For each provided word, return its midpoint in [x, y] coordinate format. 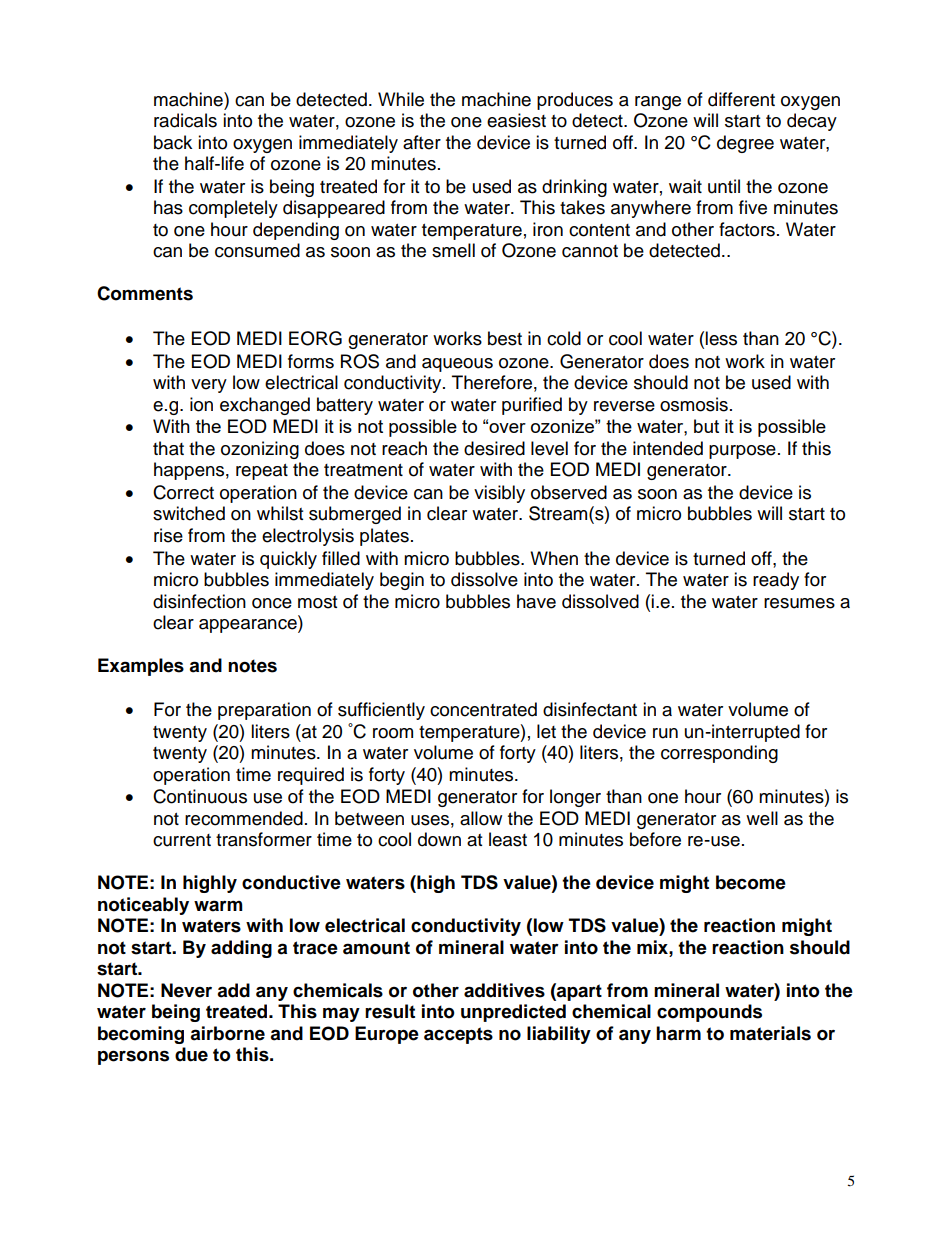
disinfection [199, 601]
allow [481, 818]
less [721, 338]
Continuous [200, 796]
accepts [458, 1035]
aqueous [457, 365]
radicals [185, 120]
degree [745, 144]
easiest [516, 120]
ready [776, 581]
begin [402, 581]
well [762, 818]
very [209, 386]
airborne [227, 1033]
